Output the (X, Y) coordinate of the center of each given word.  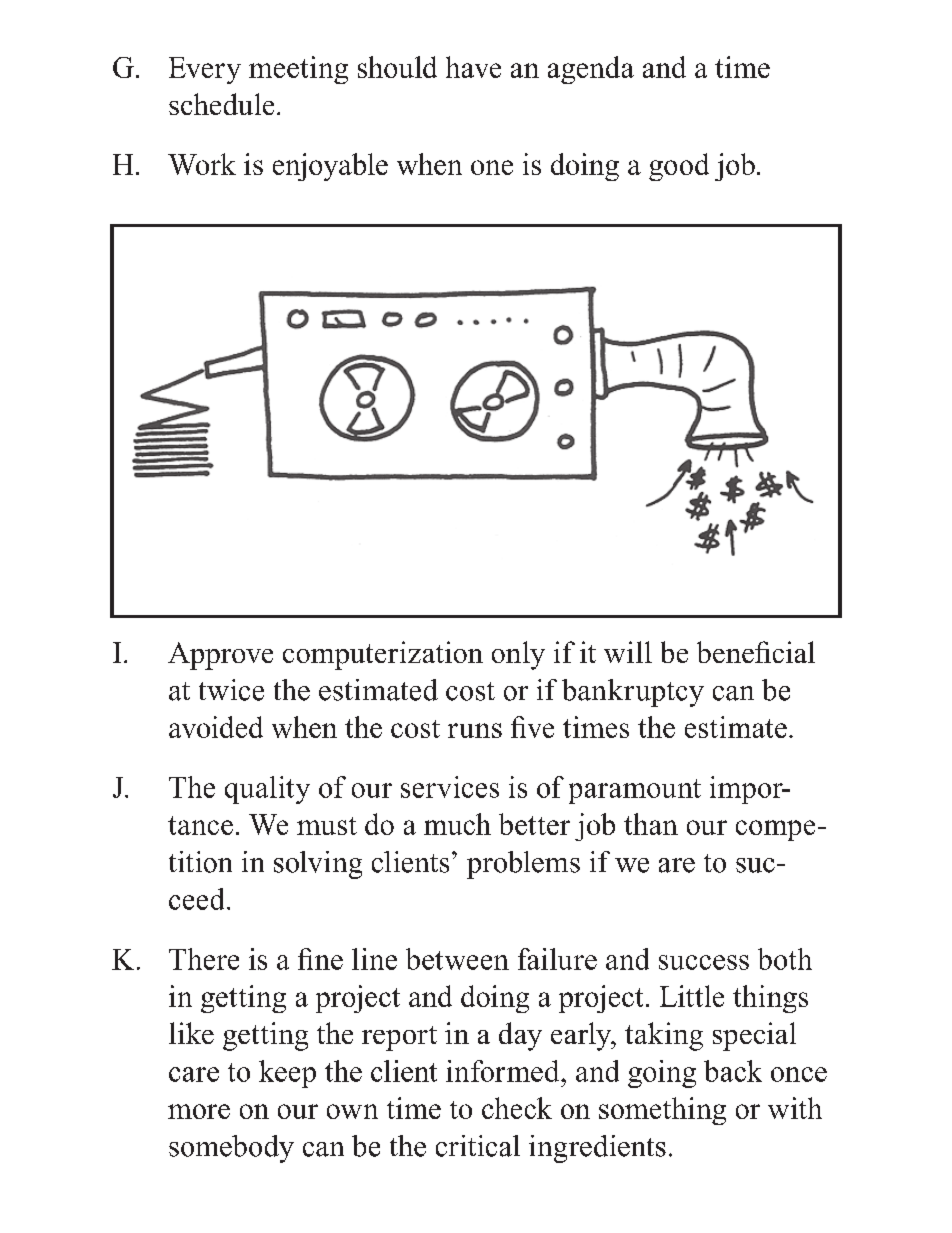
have (473, 67)
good (679, 167)
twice (231, 690)
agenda (591, 70)
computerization (383, 655)
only (518, 655)
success (704, 962)
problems (523, 865)
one (492, 167)
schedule (221, 104)
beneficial (756, 652)
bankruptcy (633, 693)
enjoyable (330, 167)
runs (475, 730)
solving (318, 865)
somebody (231, 1149)
